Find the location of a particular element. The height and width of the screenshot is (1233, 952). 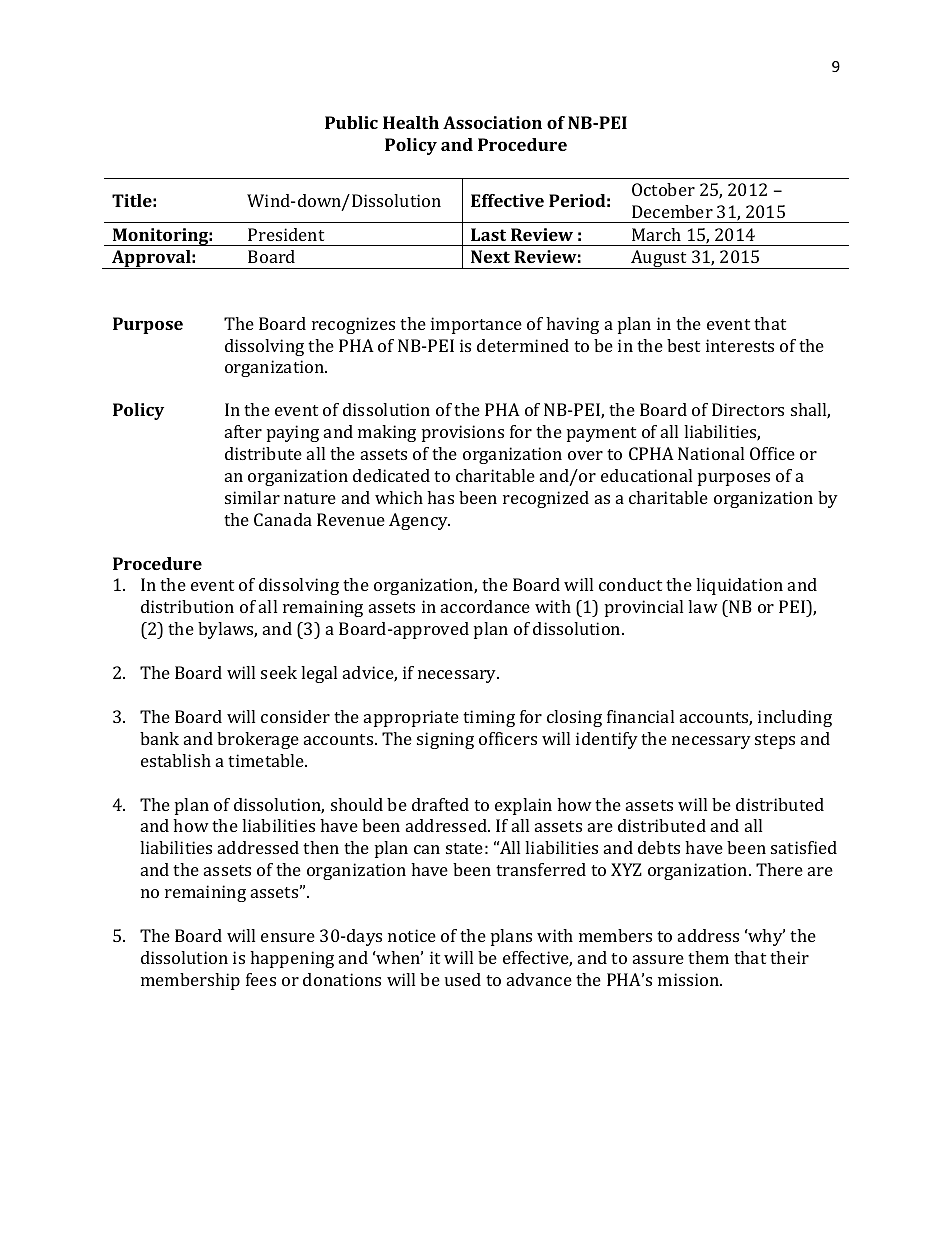

used is located at coordinates (463, 979).
